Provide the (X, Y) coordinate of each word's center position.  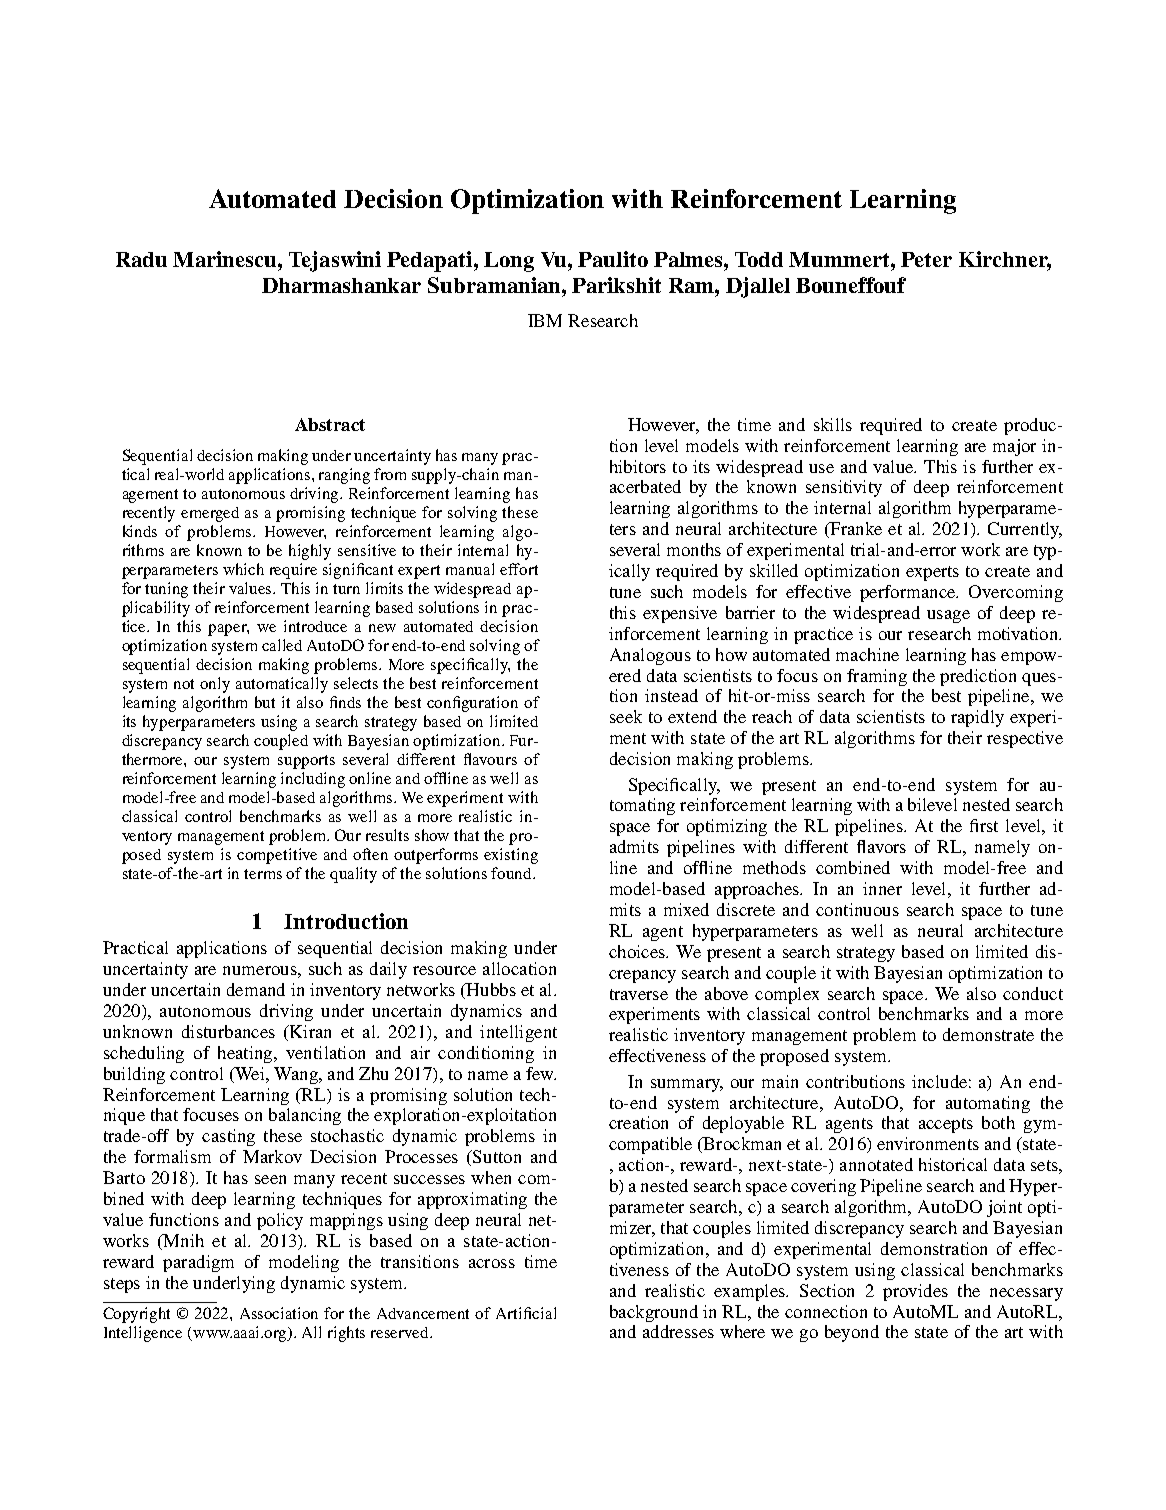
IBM (545, 320)
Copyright (136, 1315)
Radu (141, 259)
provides (915, 1292)
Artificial (526, 1313)
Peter (926, 259)
